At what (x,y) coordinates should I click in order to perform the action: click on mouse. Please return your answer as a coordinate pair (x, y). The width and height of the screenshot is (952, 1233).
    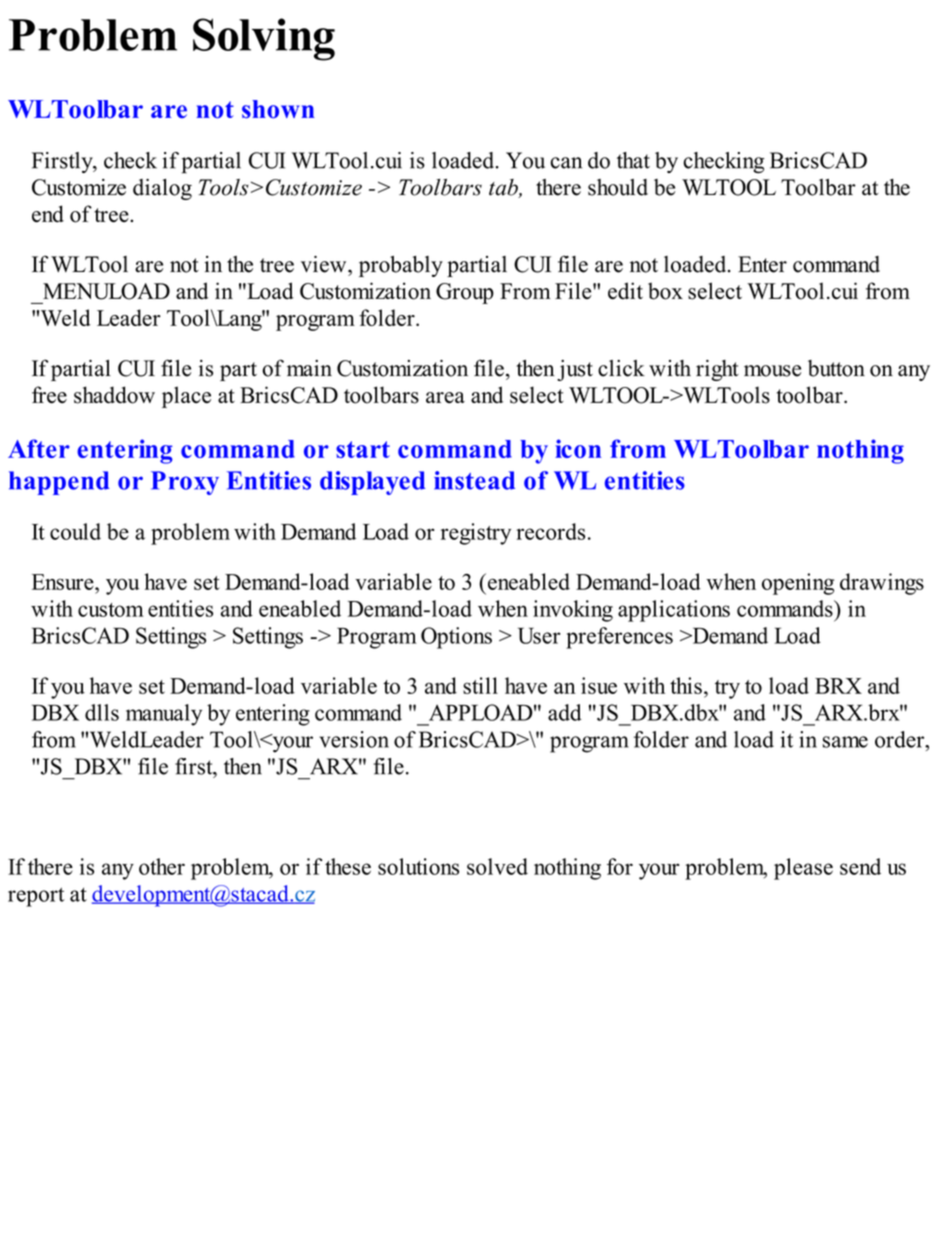
    Looking at the image, I should click on (772, 371).
